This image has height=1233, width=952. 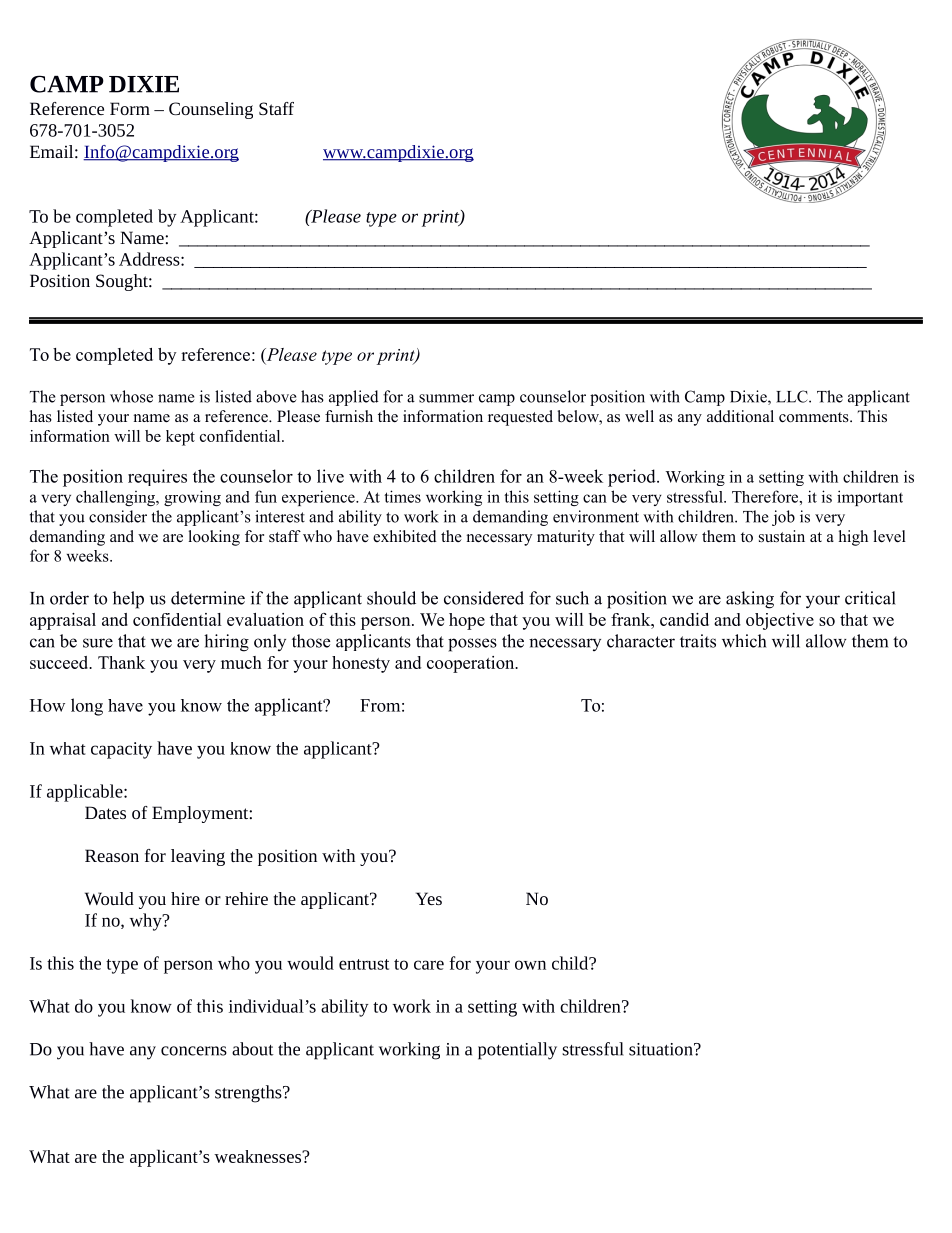 What do you see at coordinates (446, 398) in the image?
I see `summer` at bounding box center [446, 398].
